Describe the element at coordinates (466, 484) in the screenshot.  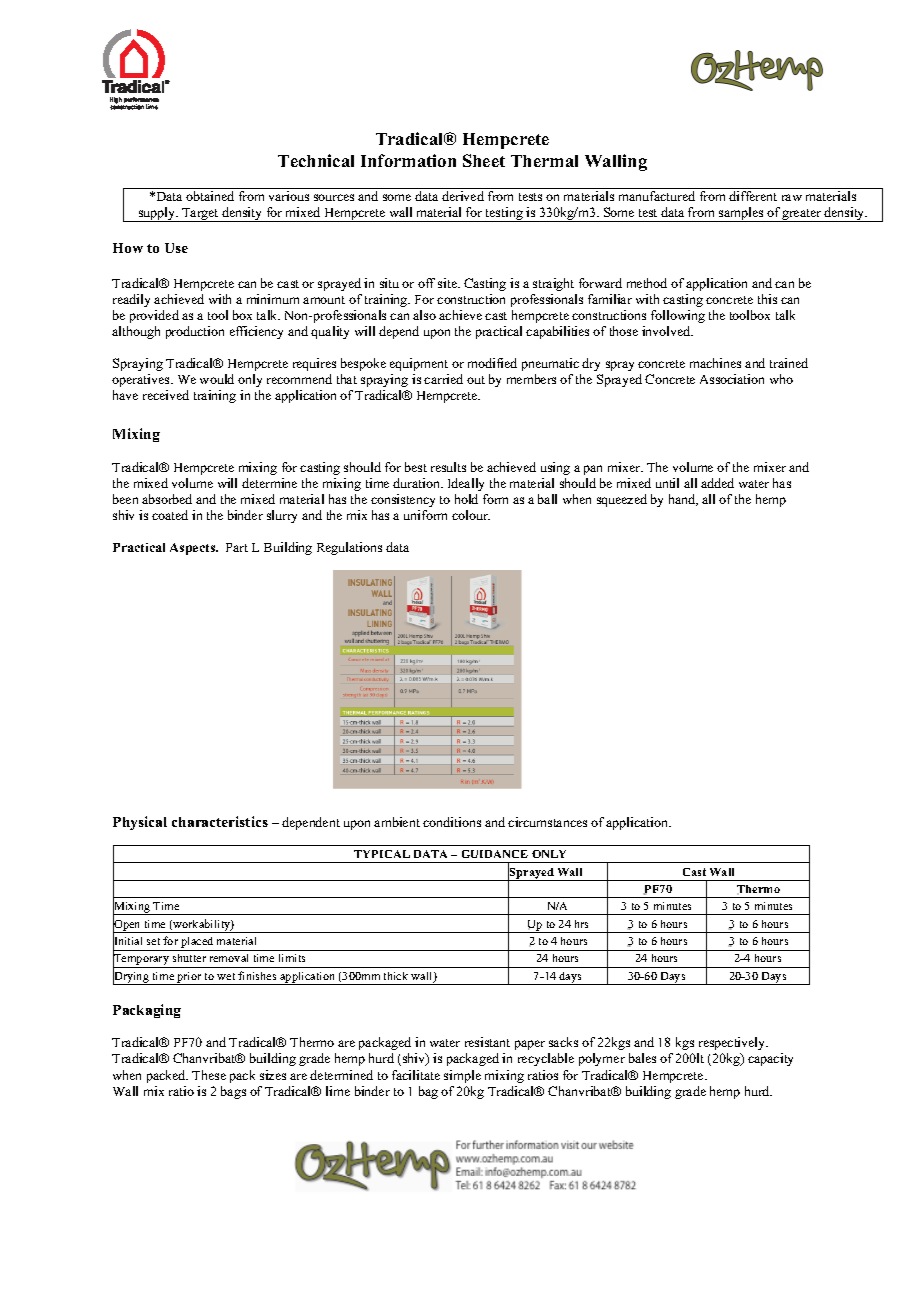
I see `Ideally` at that location.
